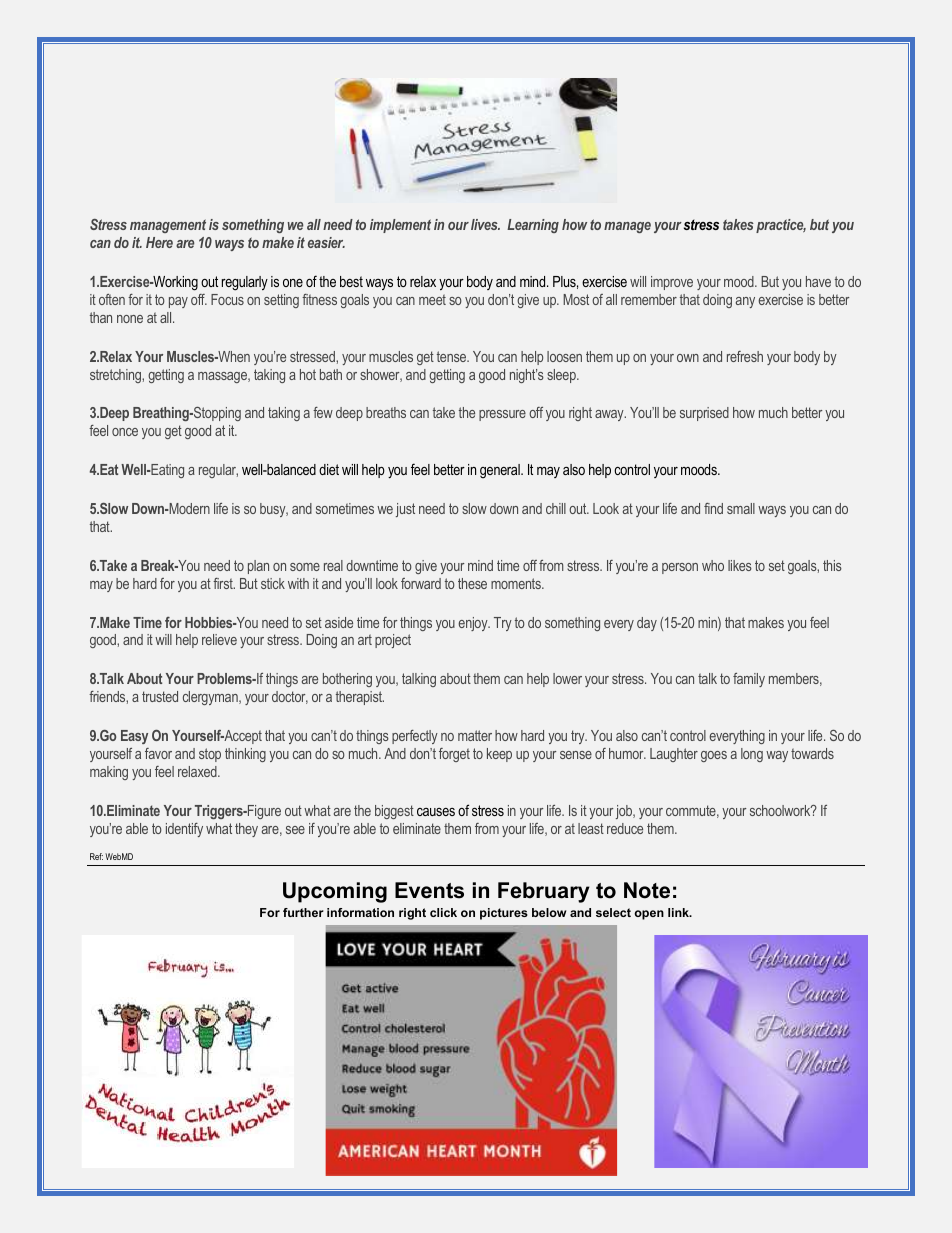 This page has width=952, height=1233. I want to click on relieve, so click(219, 639).
